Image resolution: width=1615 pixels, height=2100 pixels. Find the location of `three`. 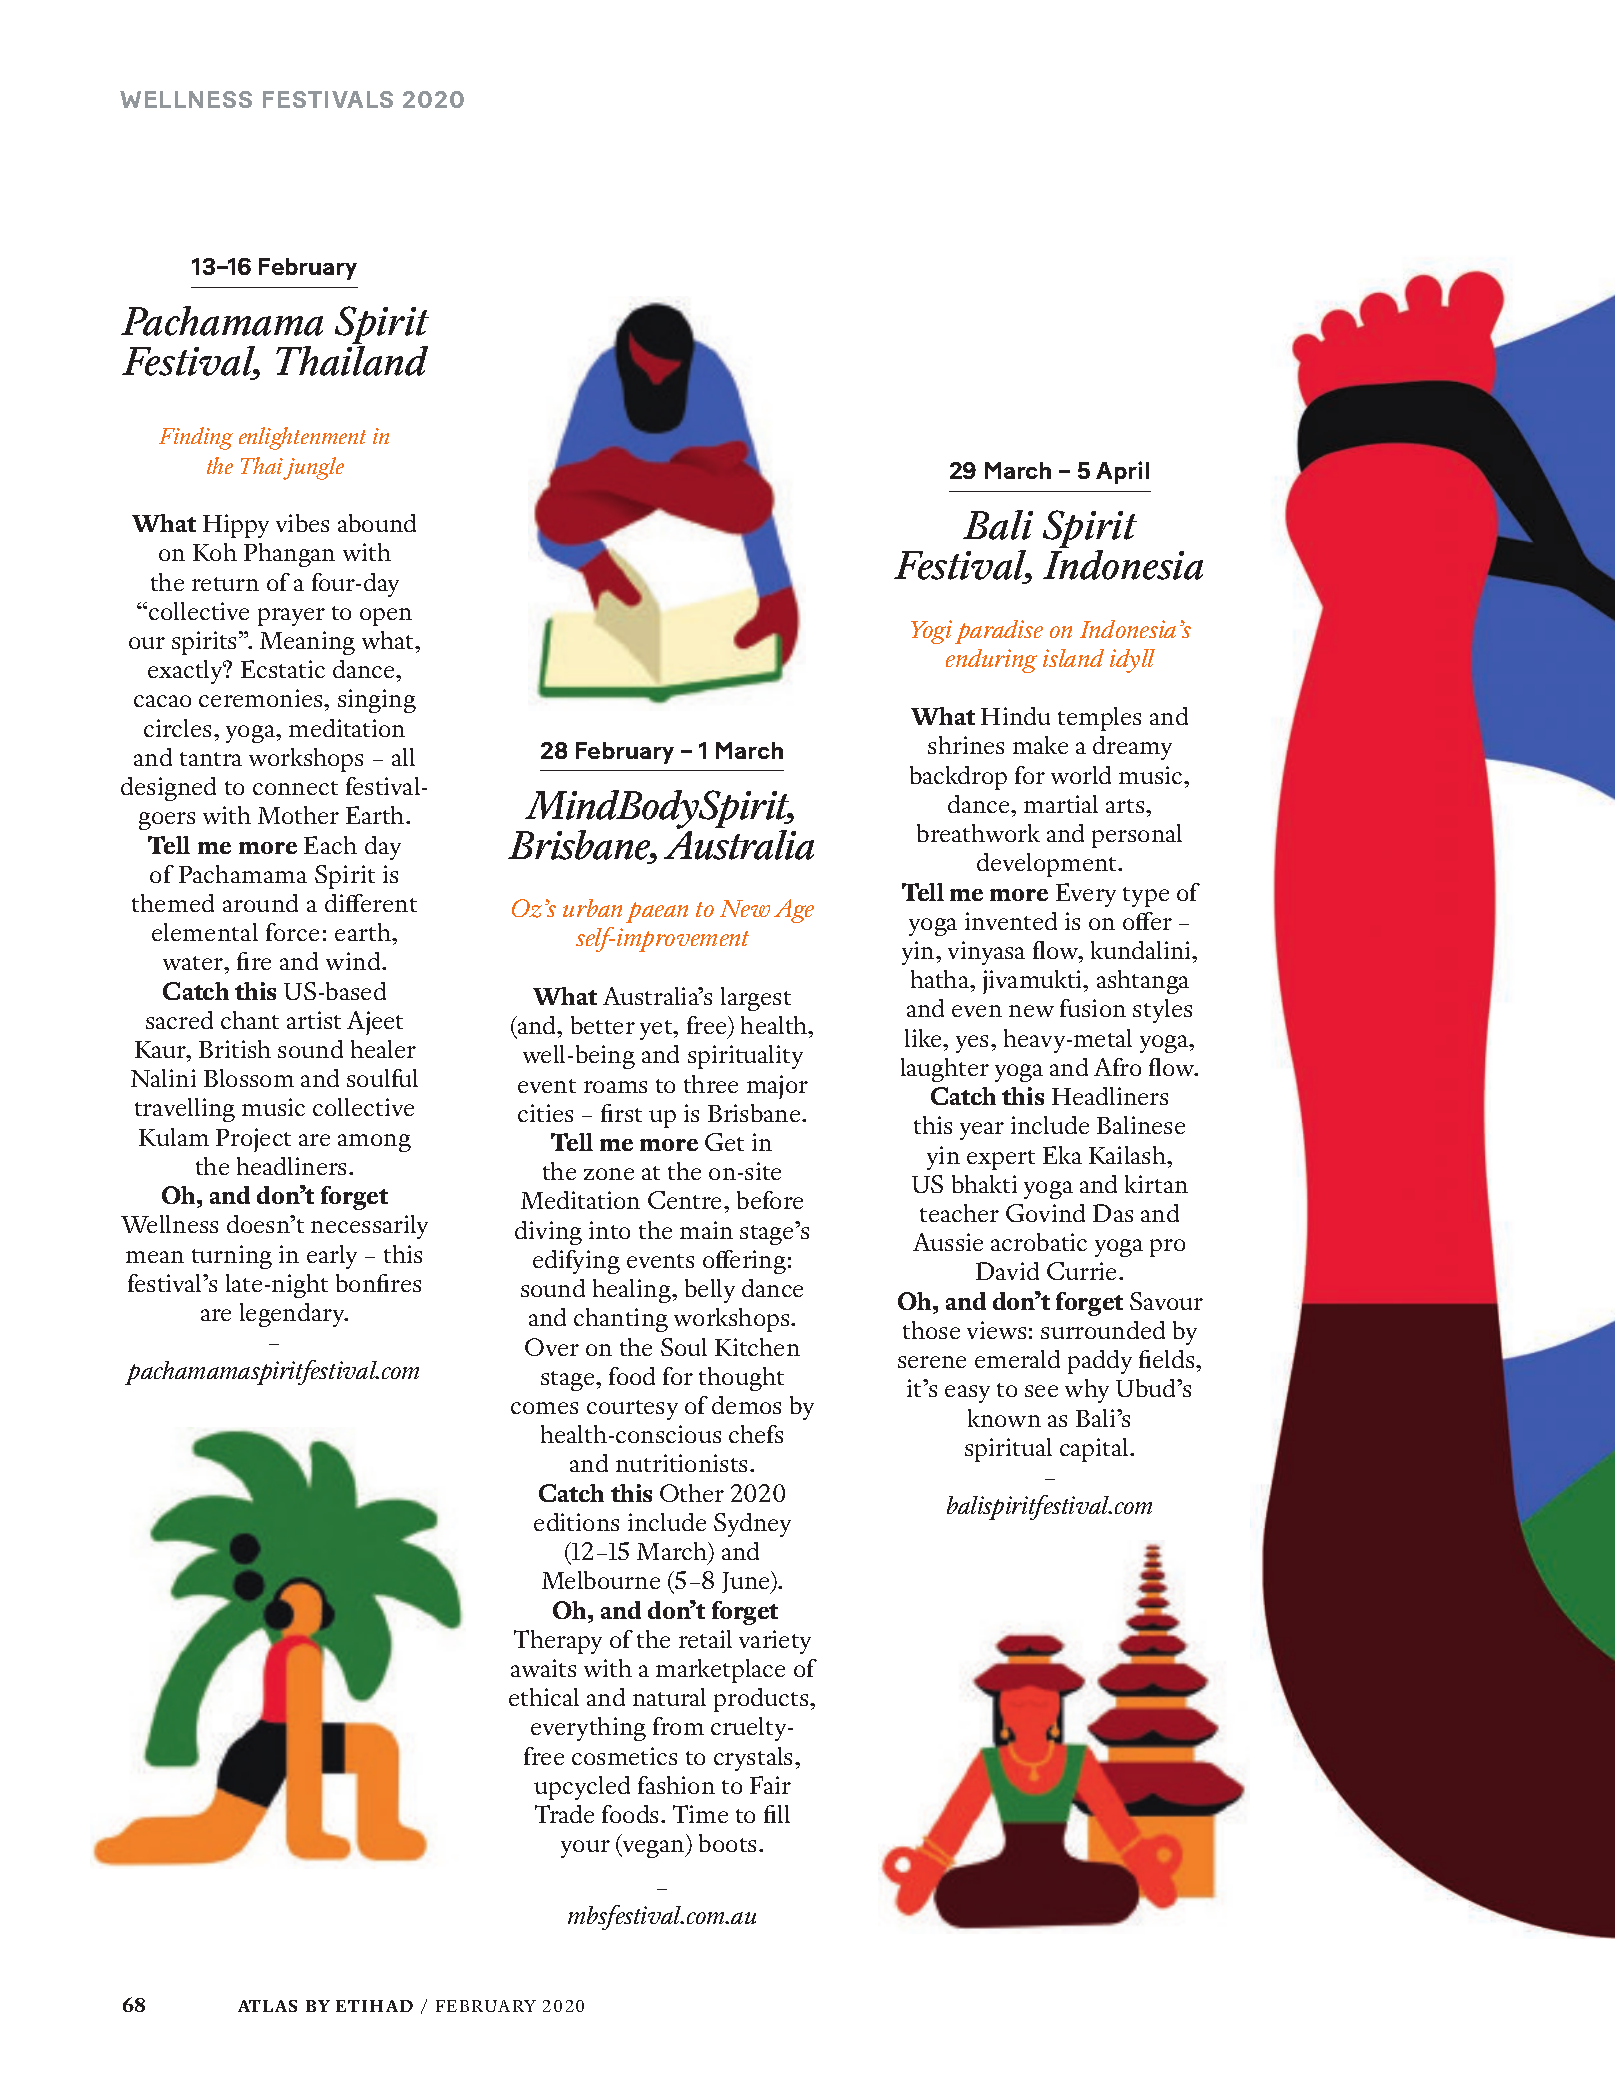

three is located at coordinates (711, 1084).
